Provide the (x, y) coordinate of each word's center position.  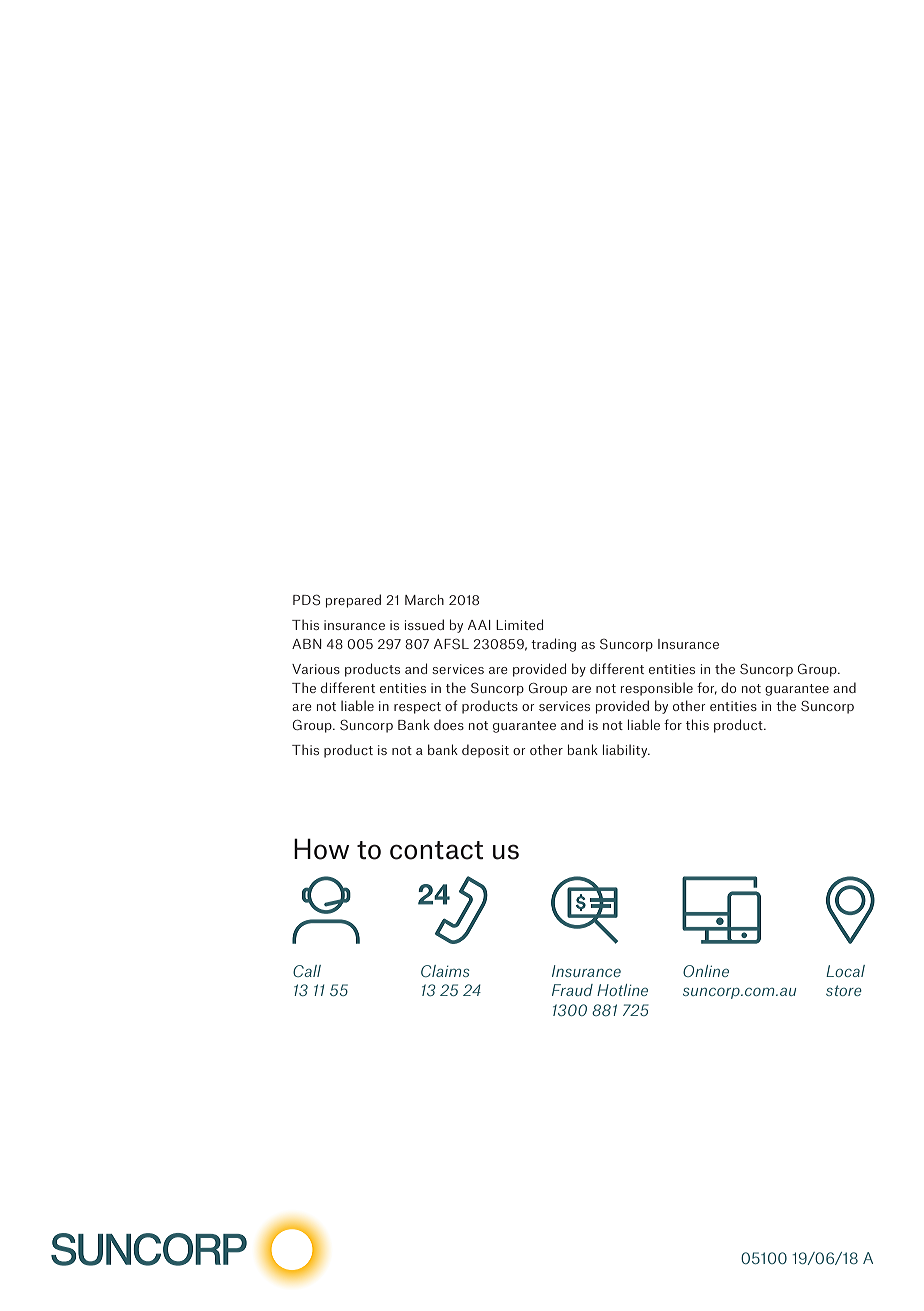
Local (845, 971)
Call (307, 971)
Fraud (572, 990)
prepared (353, 601)
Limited (519, 624)
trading (553, 645)
